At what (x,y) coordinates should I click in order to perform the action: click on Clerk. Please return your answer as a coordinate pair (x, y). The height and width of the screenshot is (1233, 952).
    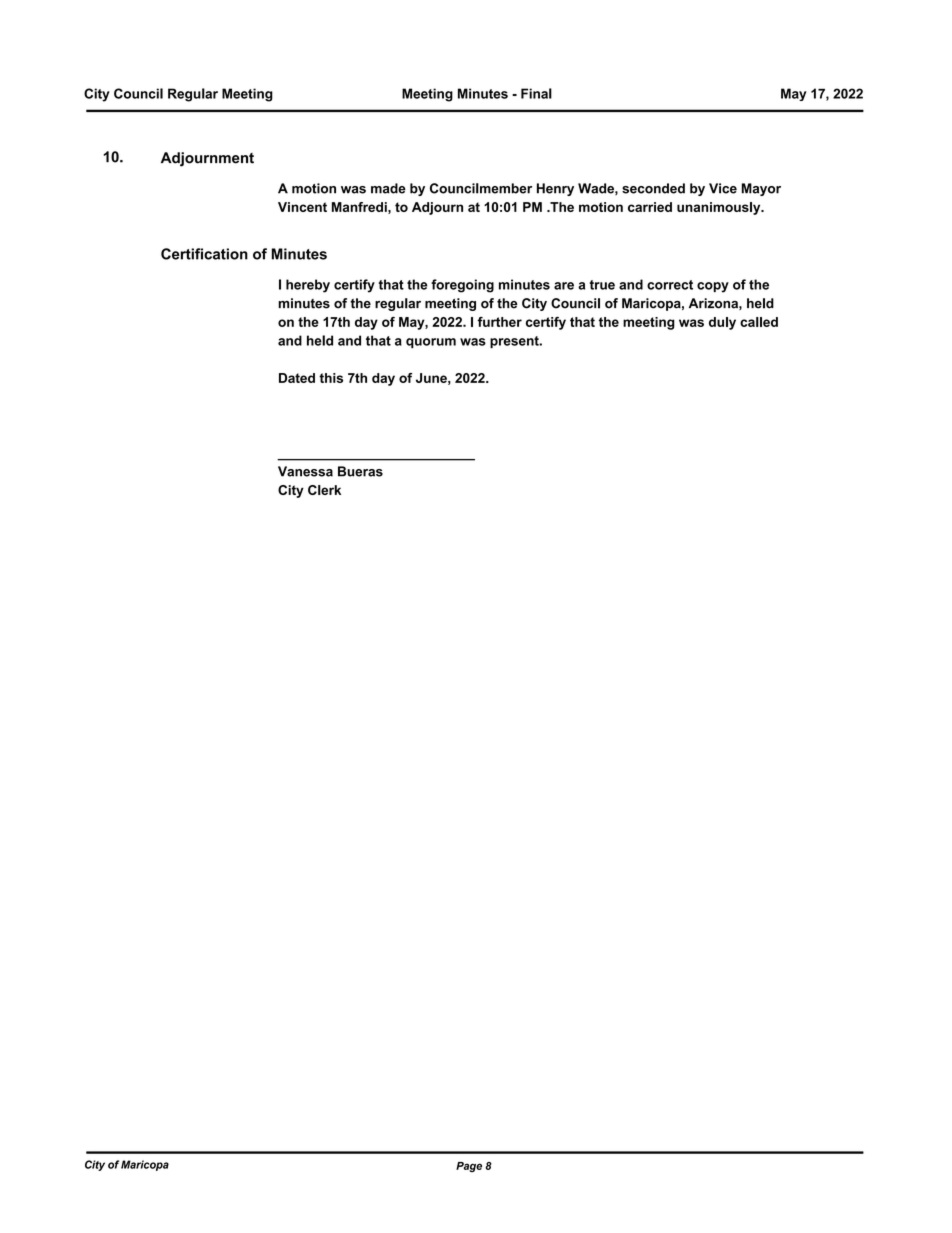
    Looking at the image, I should click on (324, 490).
